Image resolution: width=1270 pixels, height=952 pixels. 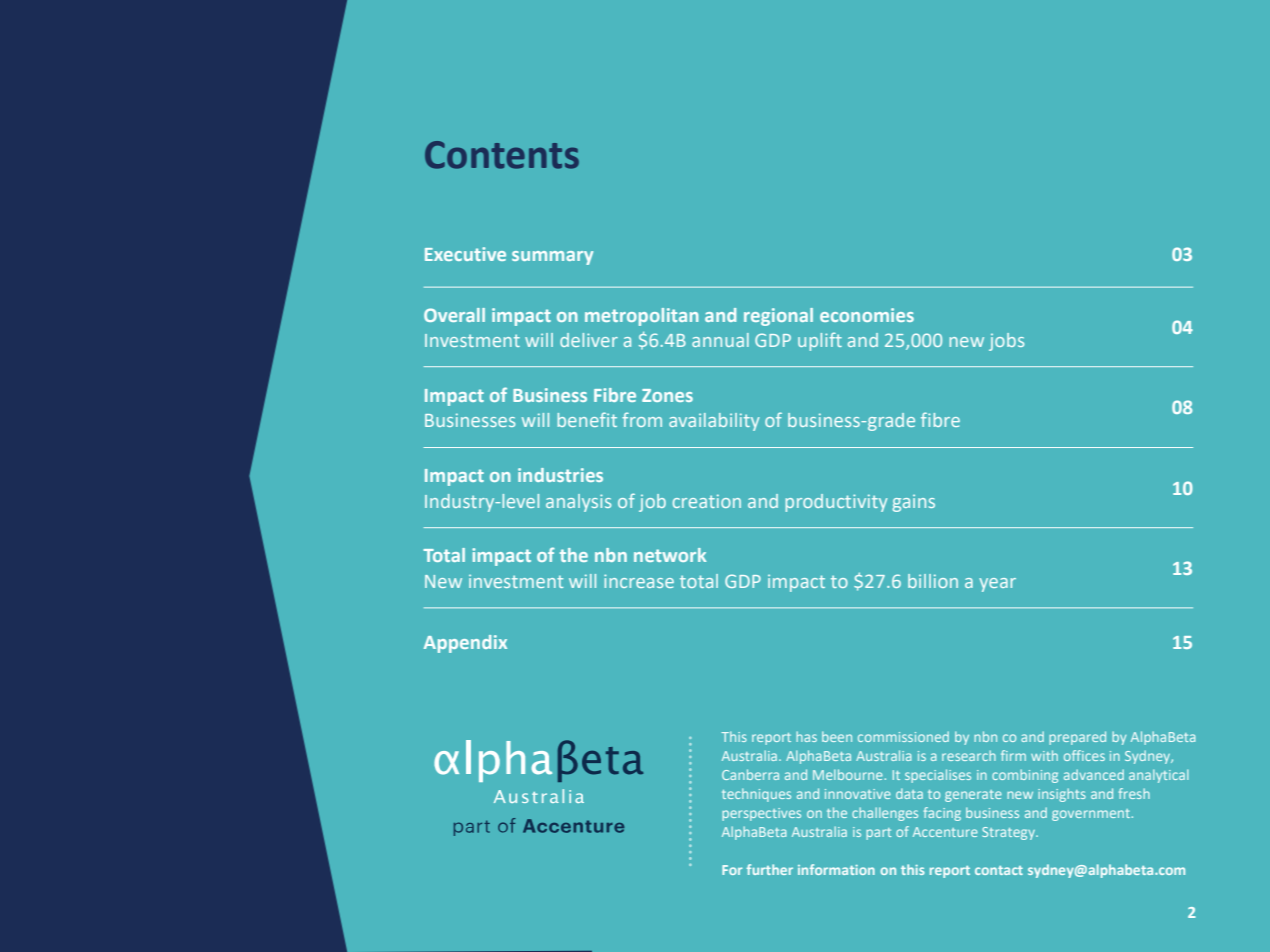 What do you see at coordinates (836, 503) in the screenshot?
I see `productivity` at bounding box center [836, 503].
